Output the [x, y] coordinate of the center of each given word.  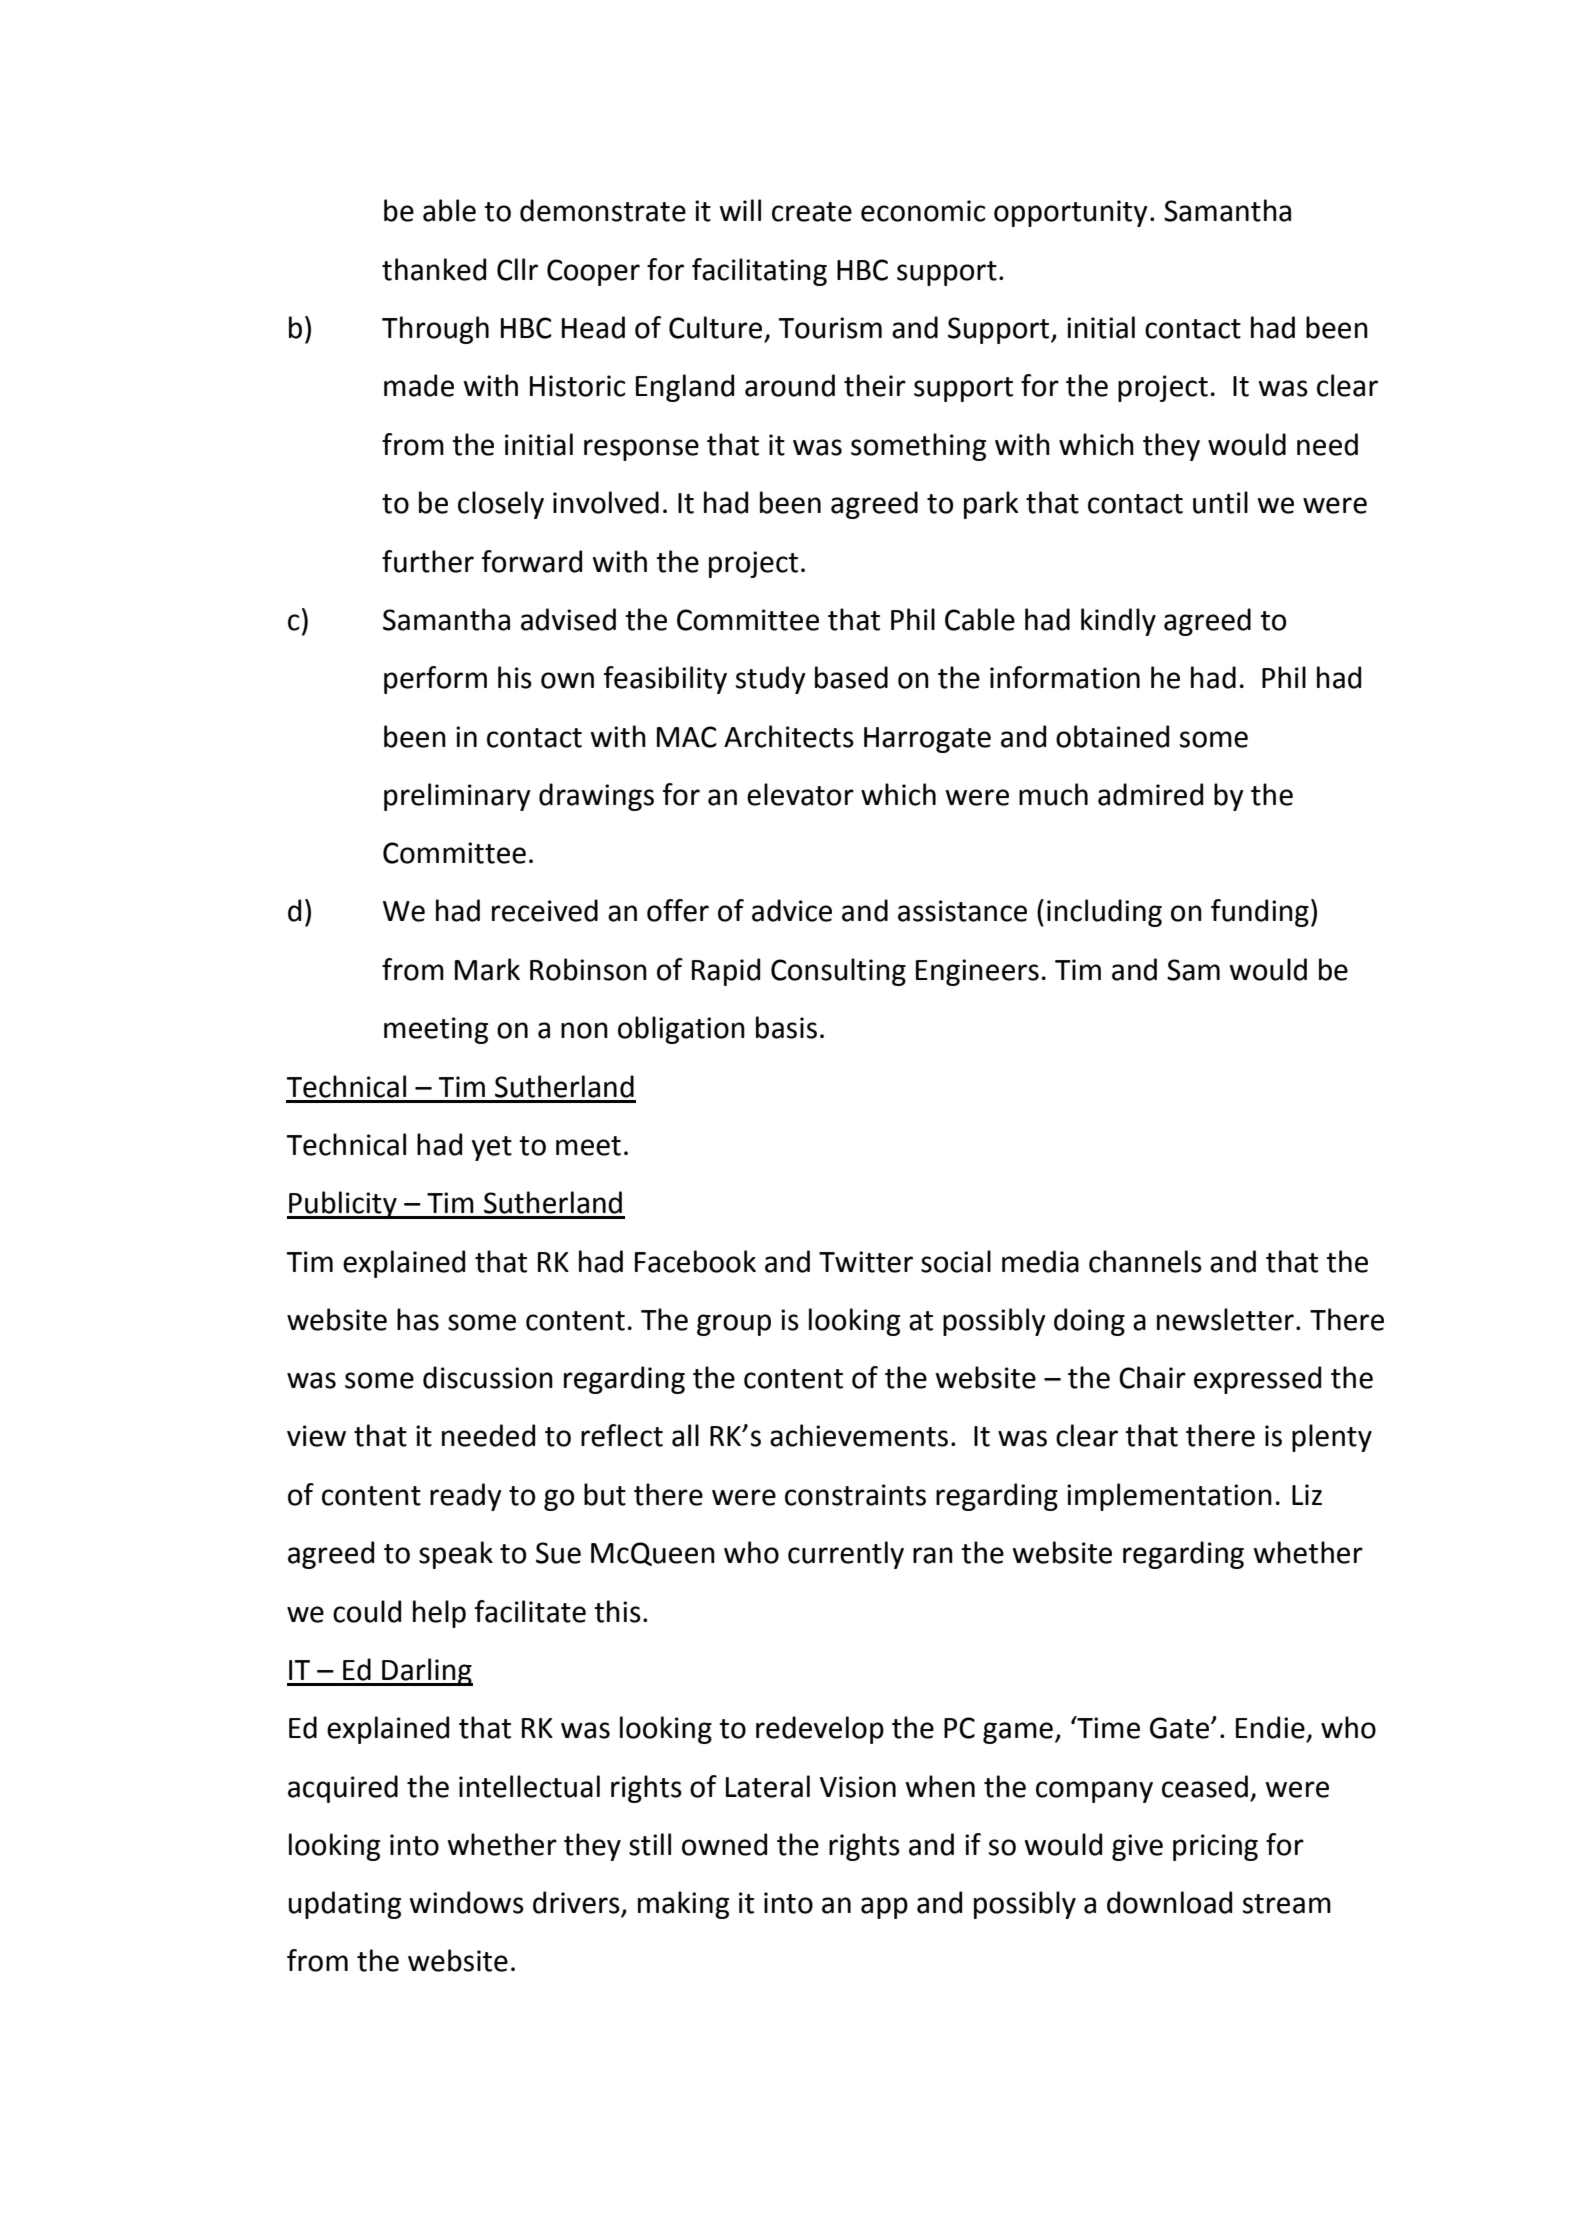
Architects [789, 736]
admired [1150, 794]
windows [466, 1902]
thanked [434, 269]
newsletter [1225, 1319]
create [812, 212]
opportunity [1071, 213]
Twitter [866, 1262]
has [418, 1319]
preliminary [457, 797]
